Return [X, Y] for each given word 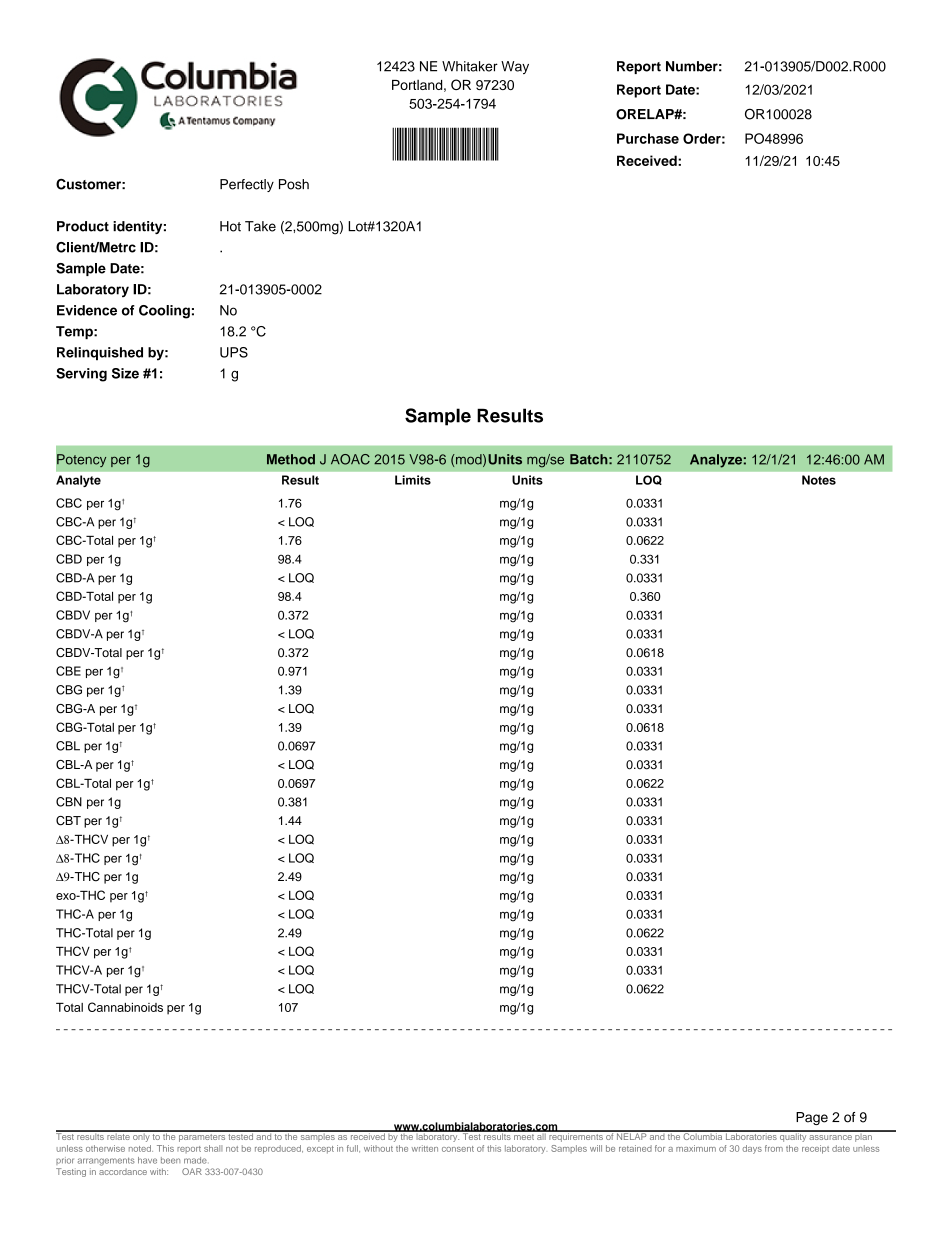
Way [515, 67]
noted [141, 1148]
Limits [413, 480]
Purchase [648, 138]
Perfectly [247, 185]
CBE [68, 671]
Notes [819, 480]
